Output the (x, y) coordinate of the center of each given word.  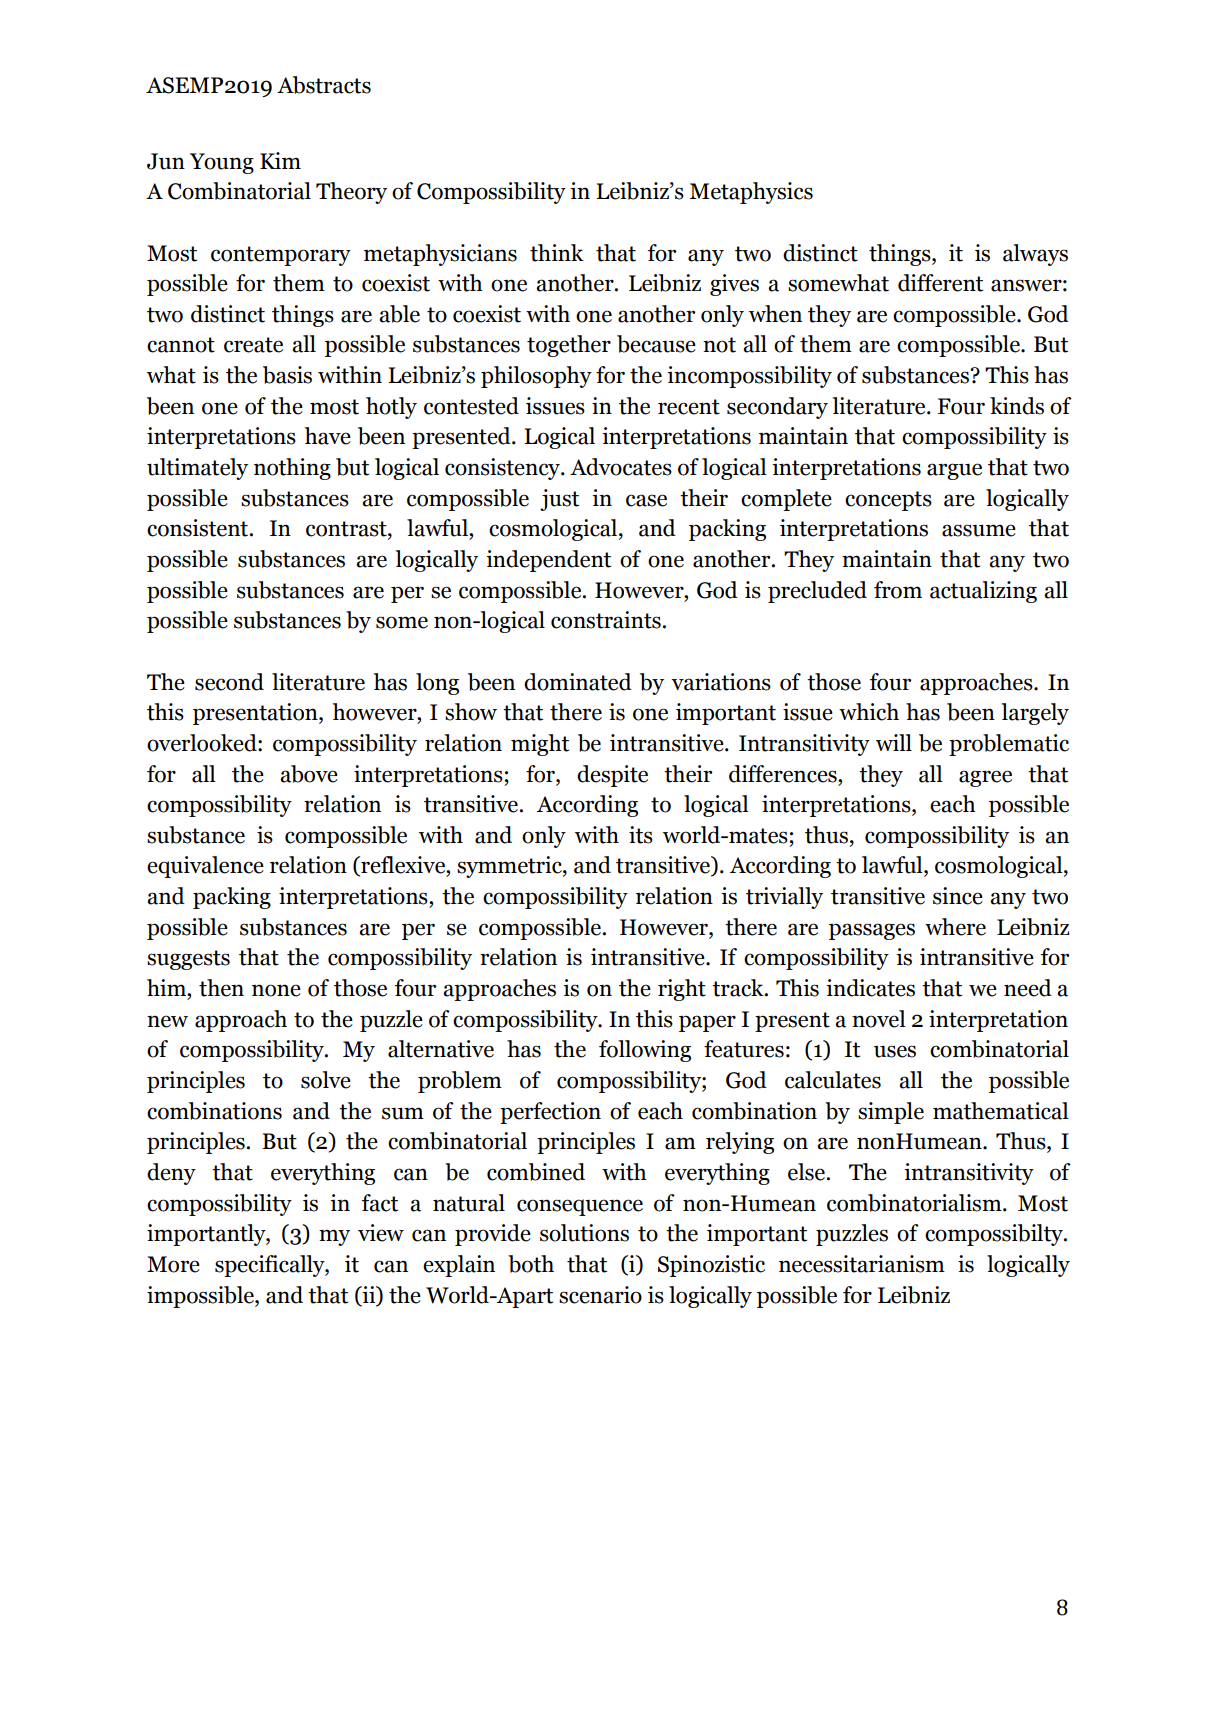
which (869, 712)
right (682, 990)
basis (287, 375)
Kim (280, 160)
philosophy (536, 377)
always (1035, 255)
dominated (578, 682)
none (276, 990)
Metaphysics (751, 193)
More (173, 1264)
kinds (1017, 406)
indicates (870, 988)
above (309, 774)
